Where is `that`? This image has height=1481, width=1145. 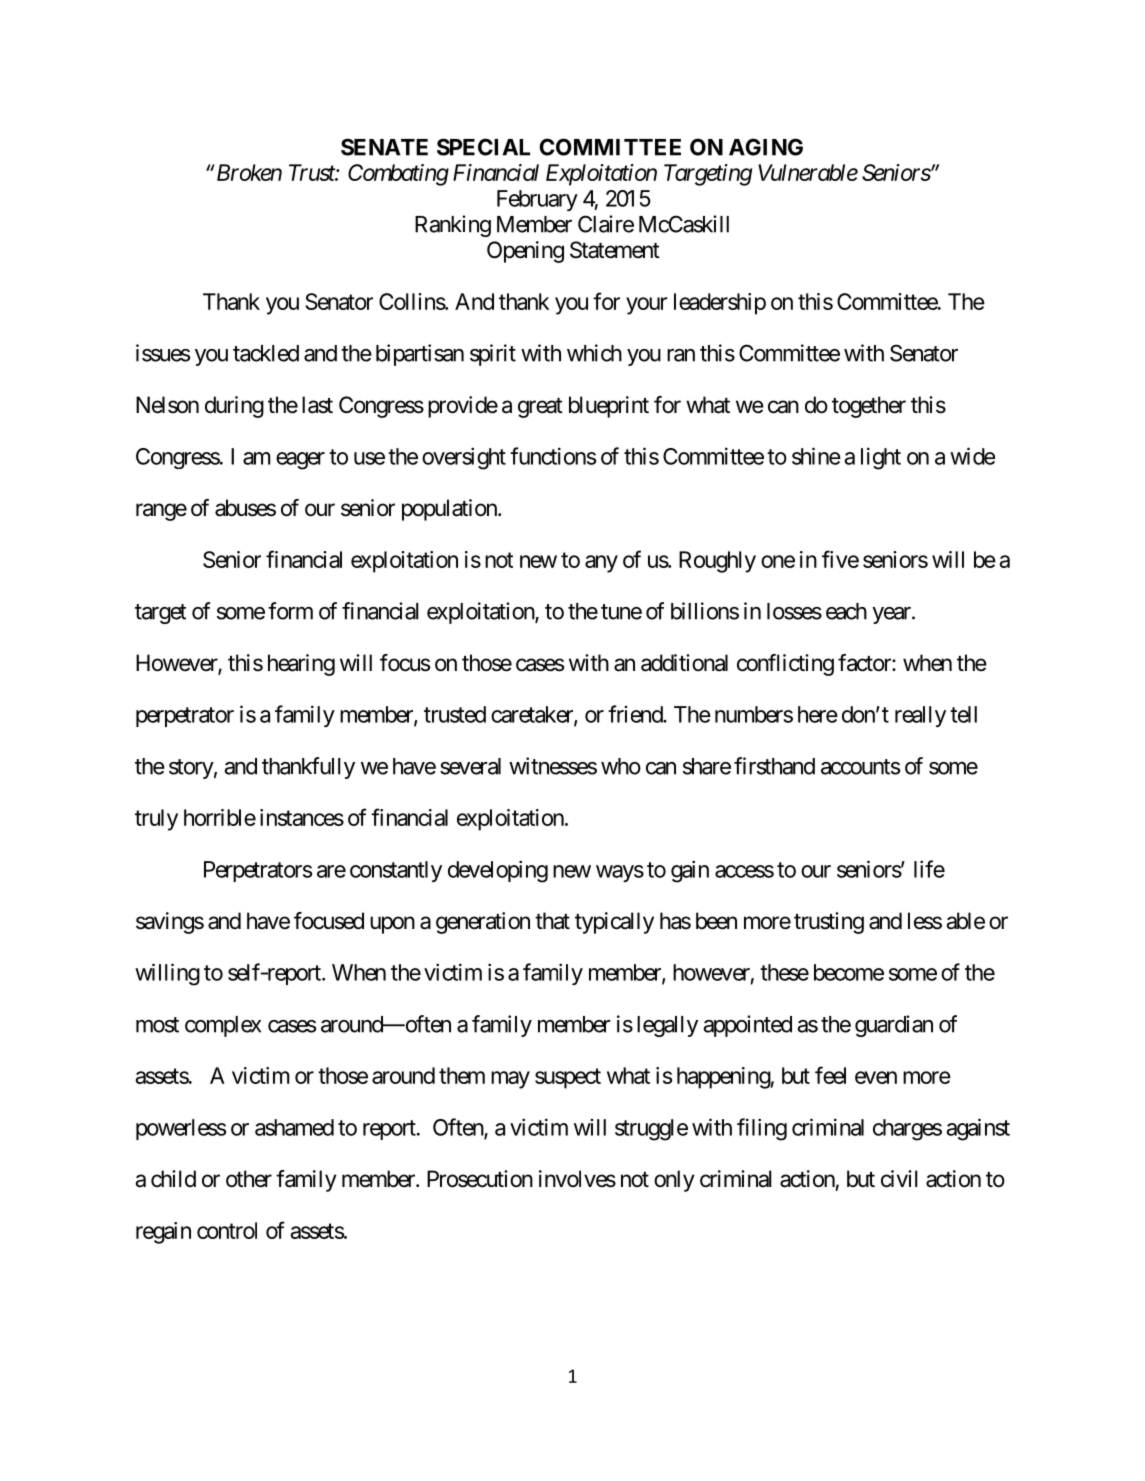 that is located at coordinates (552, 921).
